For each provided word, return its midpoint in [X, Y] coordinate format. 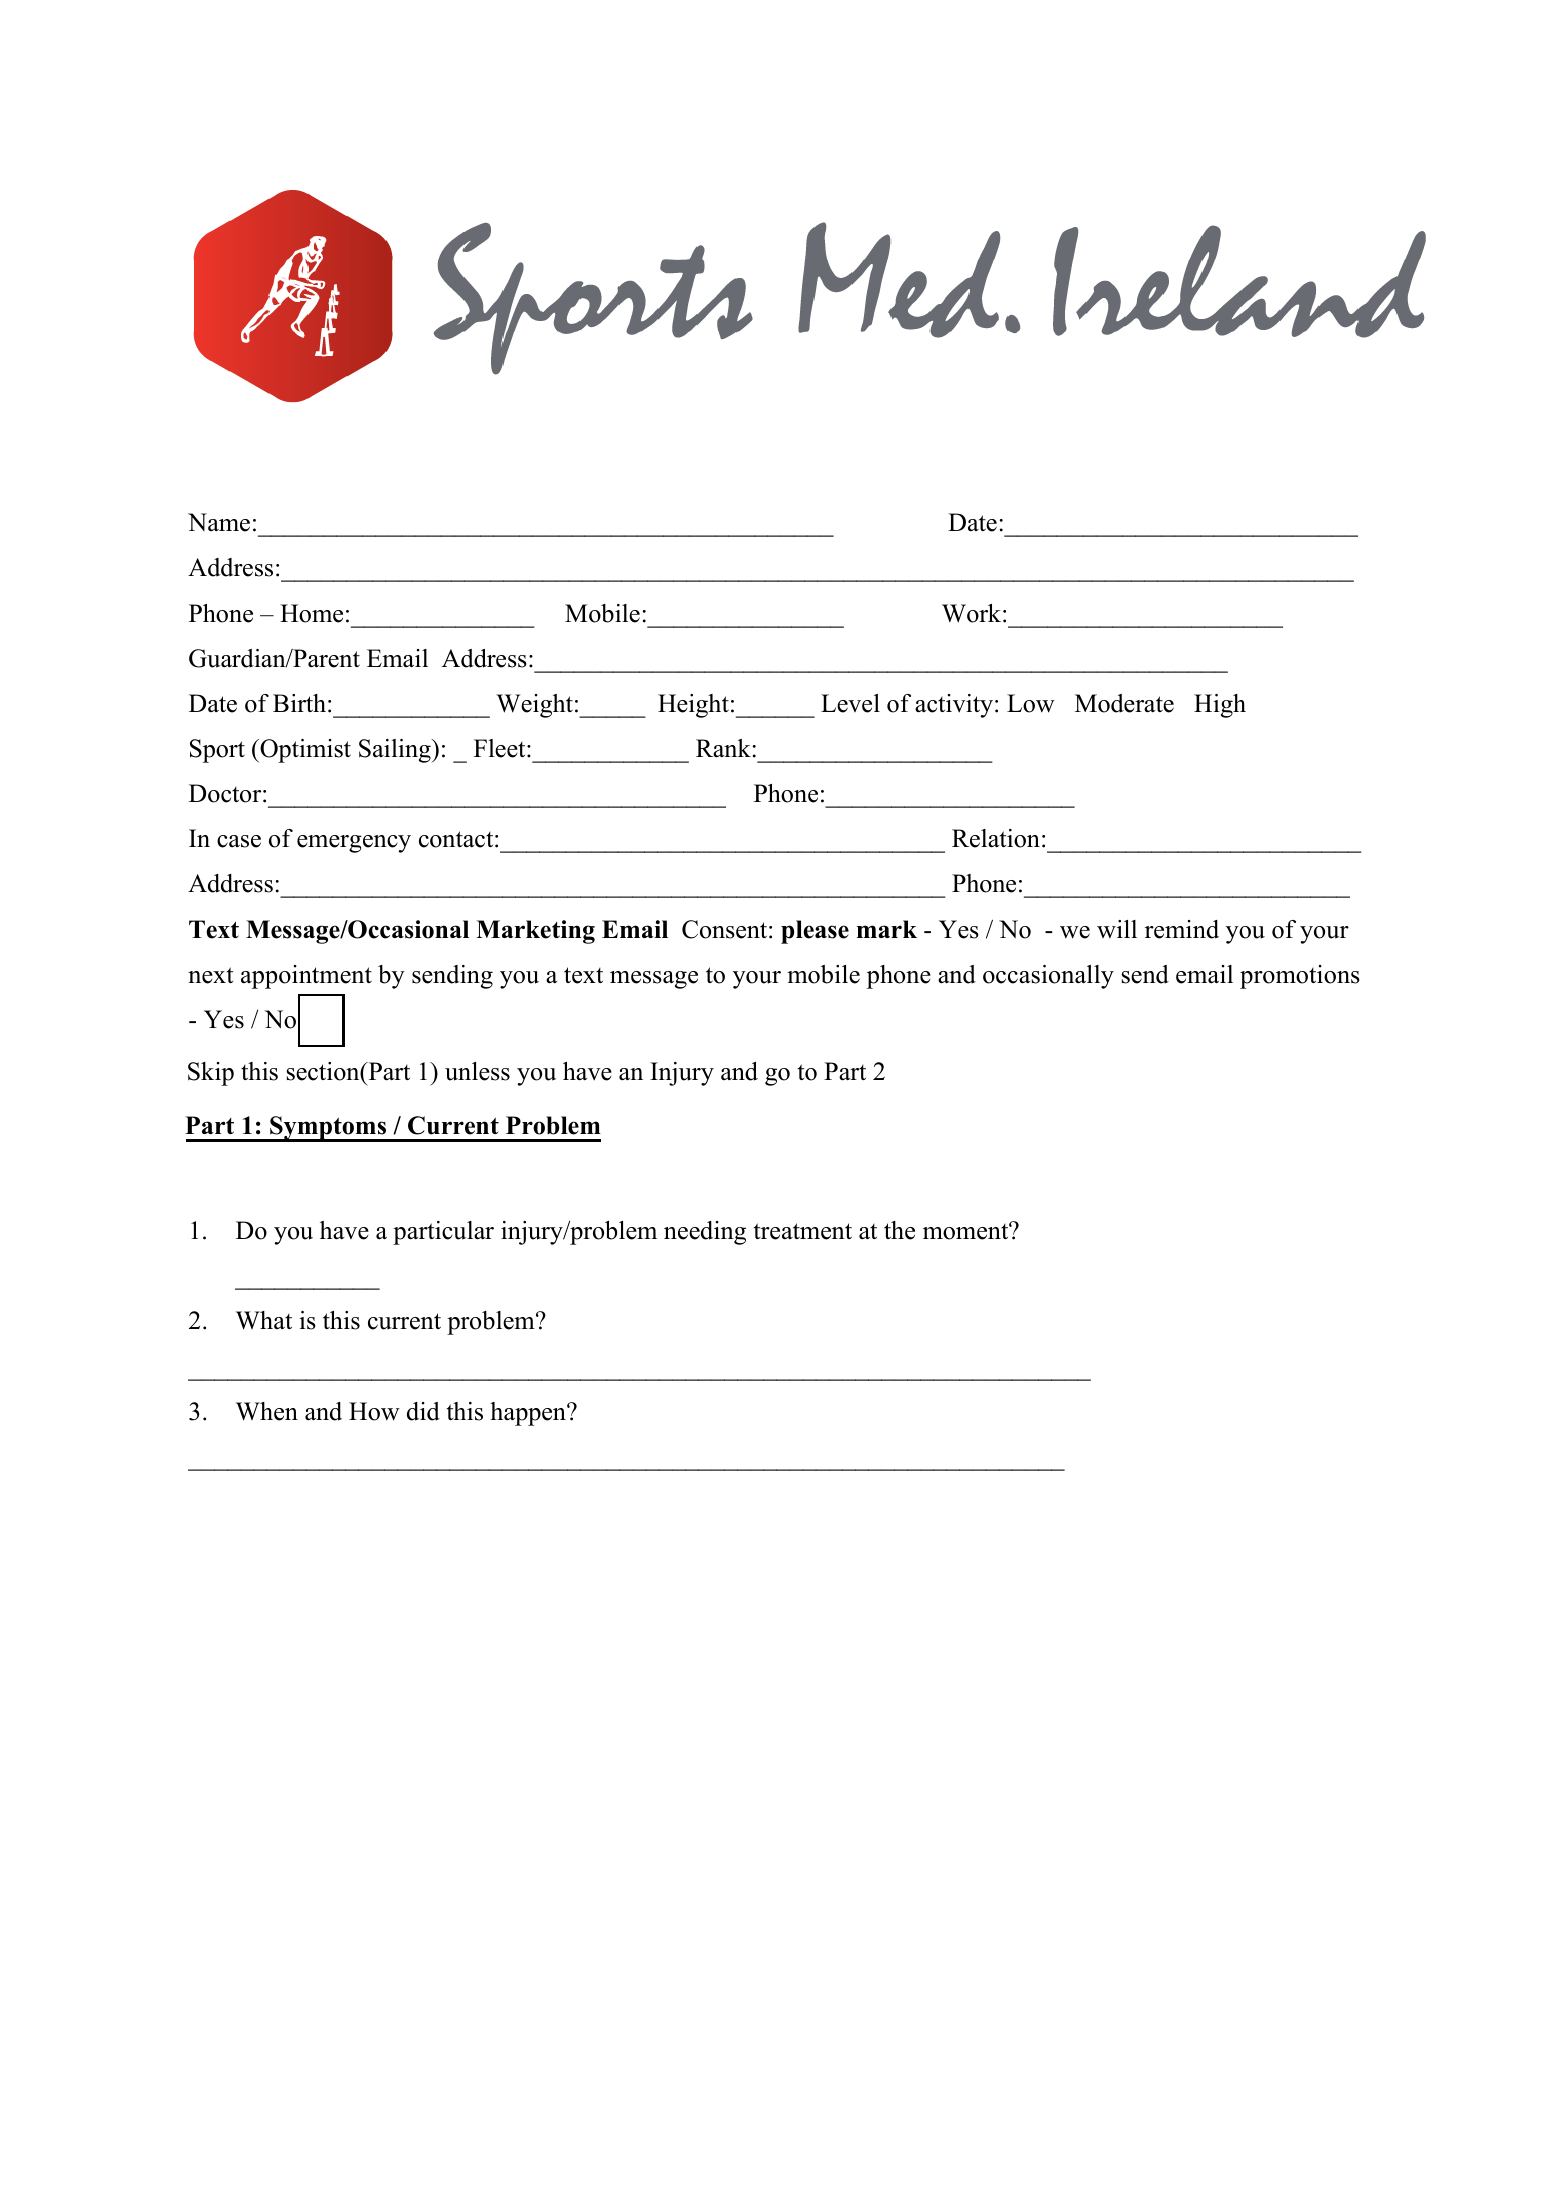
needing [705, 1233]
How [374, 1411]
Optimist [304, 751]
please [815, 932]
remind [1182, 929]
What [264, 1320]
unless [477, 1071]
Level [850, 703]
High [1220, 706]
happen [529, 1414]
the [899, 1230]
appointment [306, 977]
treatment [803, 1231]
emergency [354, 844]
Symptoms [328, 1129]
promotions [1300, 977]
